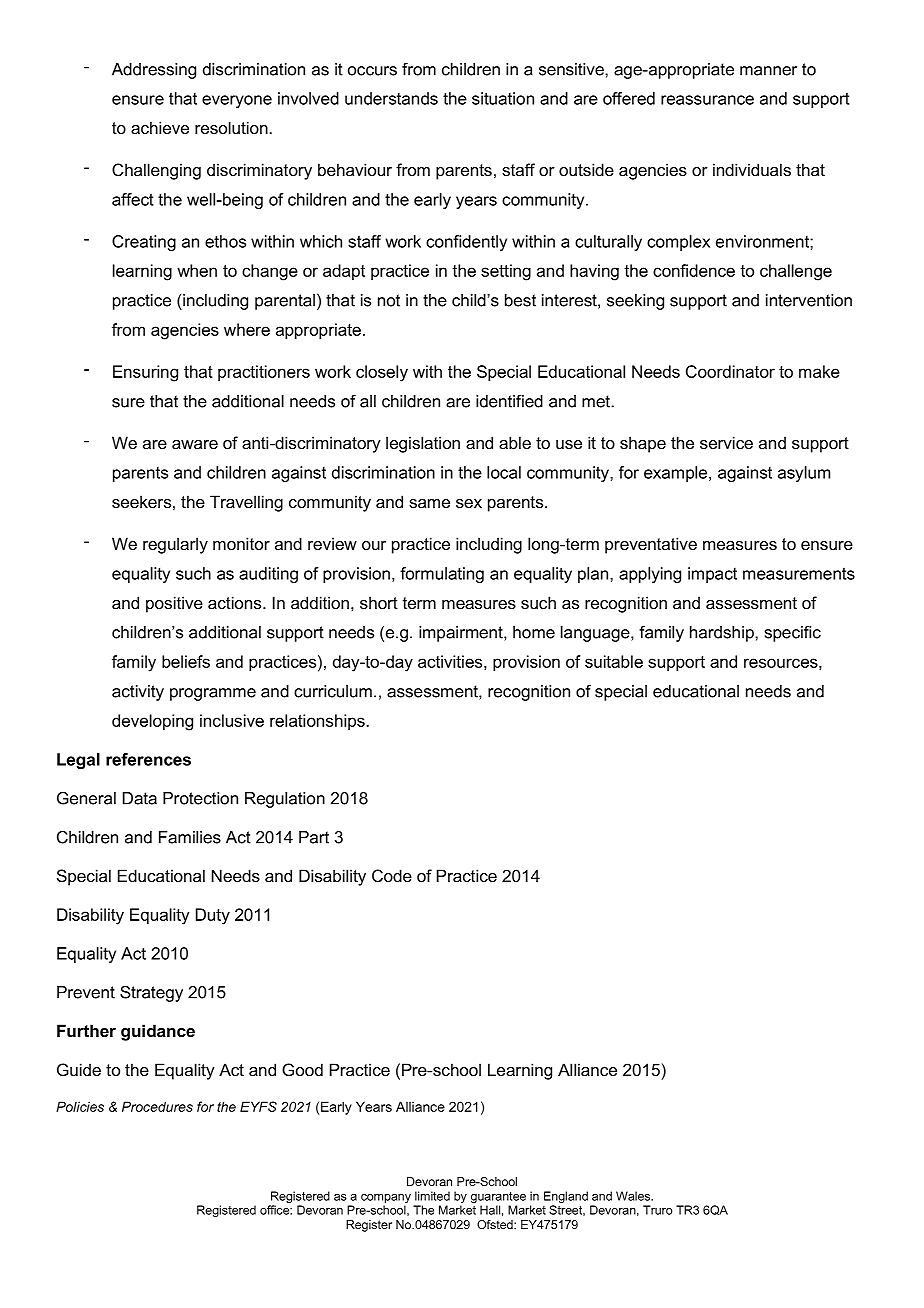 The height and width of the screenshot is (1308, 924). Describe the element at coordinates (160, 127) in the screenshot. I see `achieve` at that location.
